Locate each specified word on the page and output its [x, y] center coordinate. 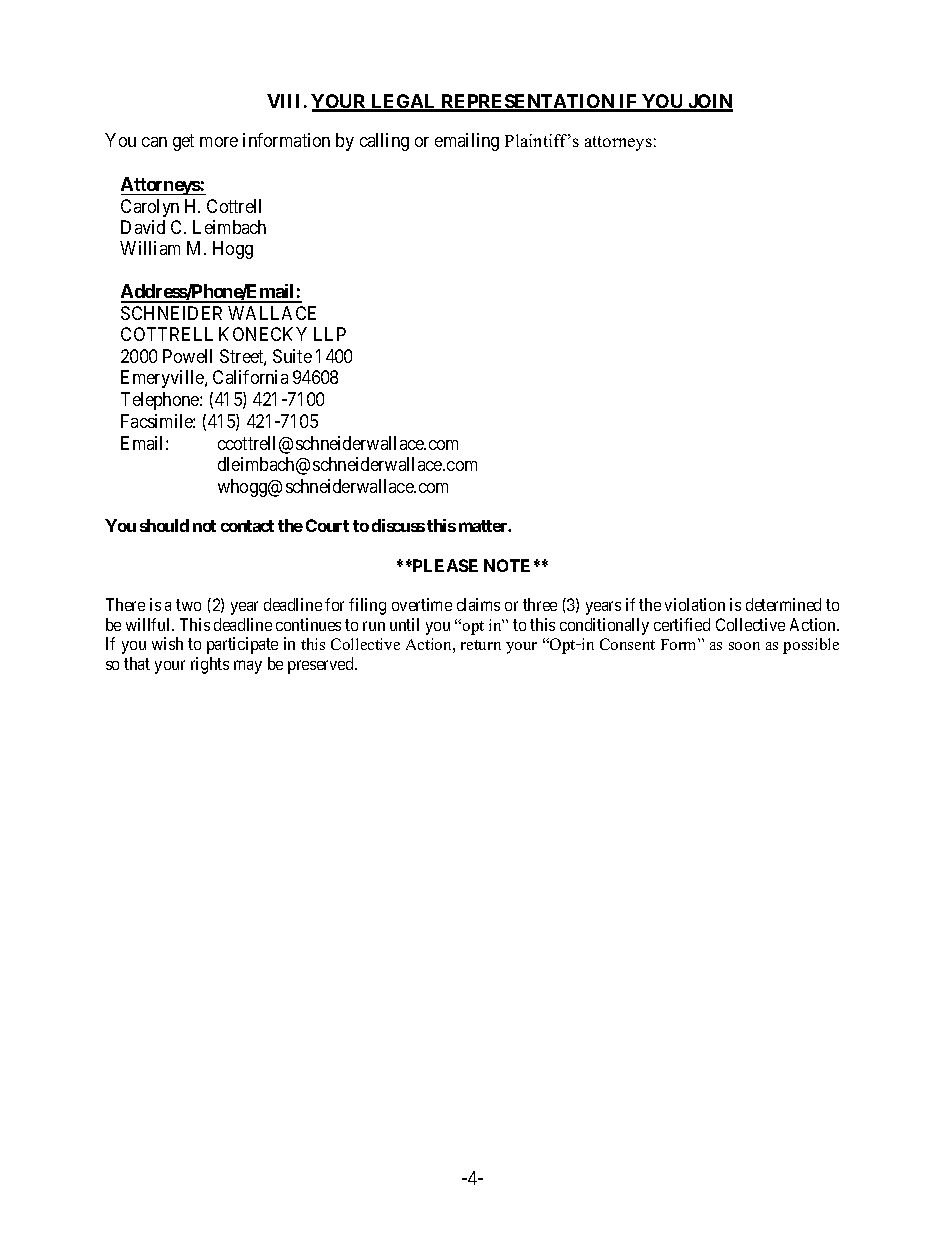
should [164, 525]
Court [327, 525]
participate [242, 645]
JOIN [709, 102]
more [219, 142]
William [150, 248]
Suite [292, 356]
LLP [330, 334]
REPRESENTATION [528, 102]
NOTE [507, 565]
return [481, 645]
